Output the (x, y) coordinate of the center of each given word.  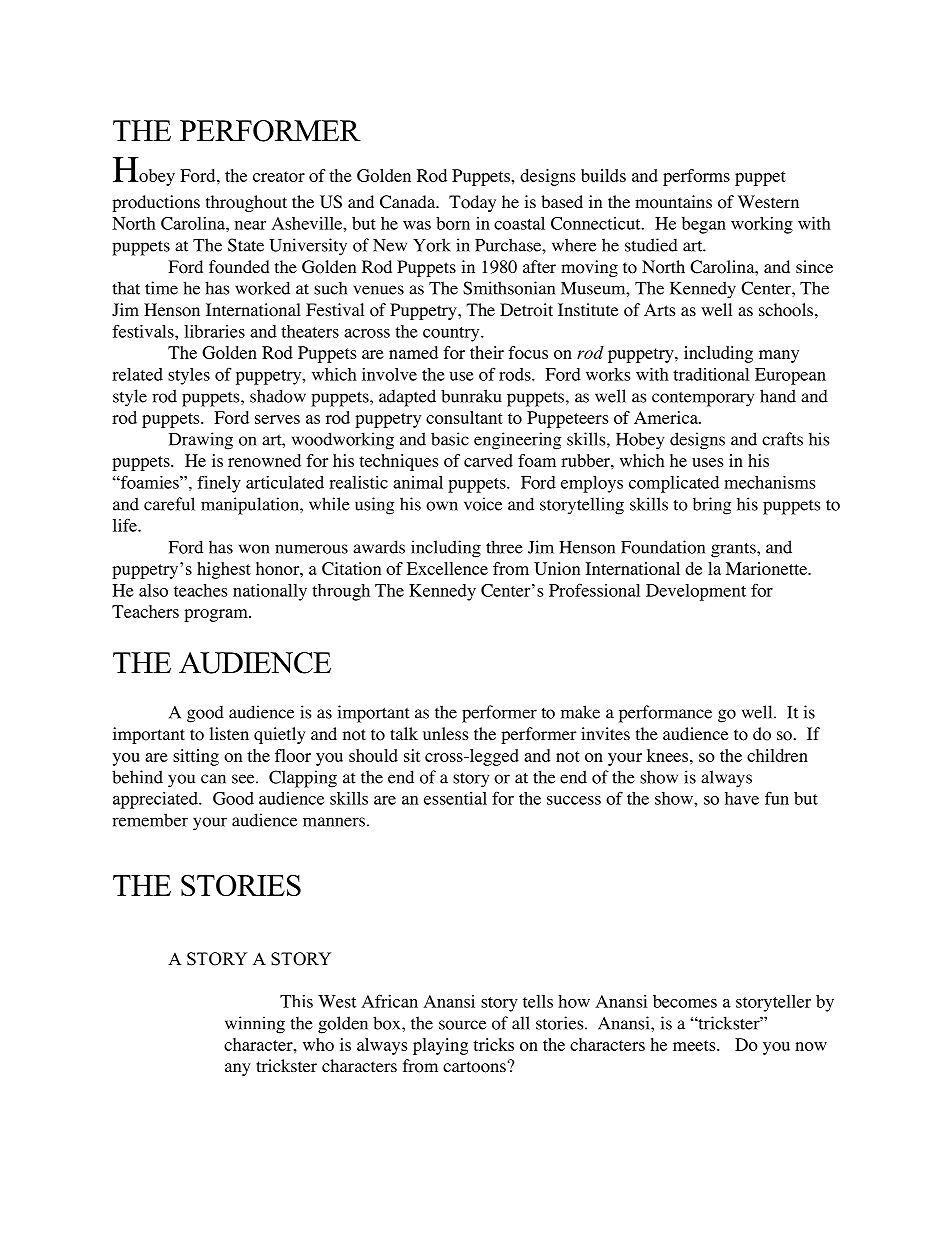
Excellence (447, 568)
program (217, 615)
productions (156, 203)
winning (255, 1025)
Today (472, 203)
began (704, 225)
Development (696, 592)
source (462, 1025)
